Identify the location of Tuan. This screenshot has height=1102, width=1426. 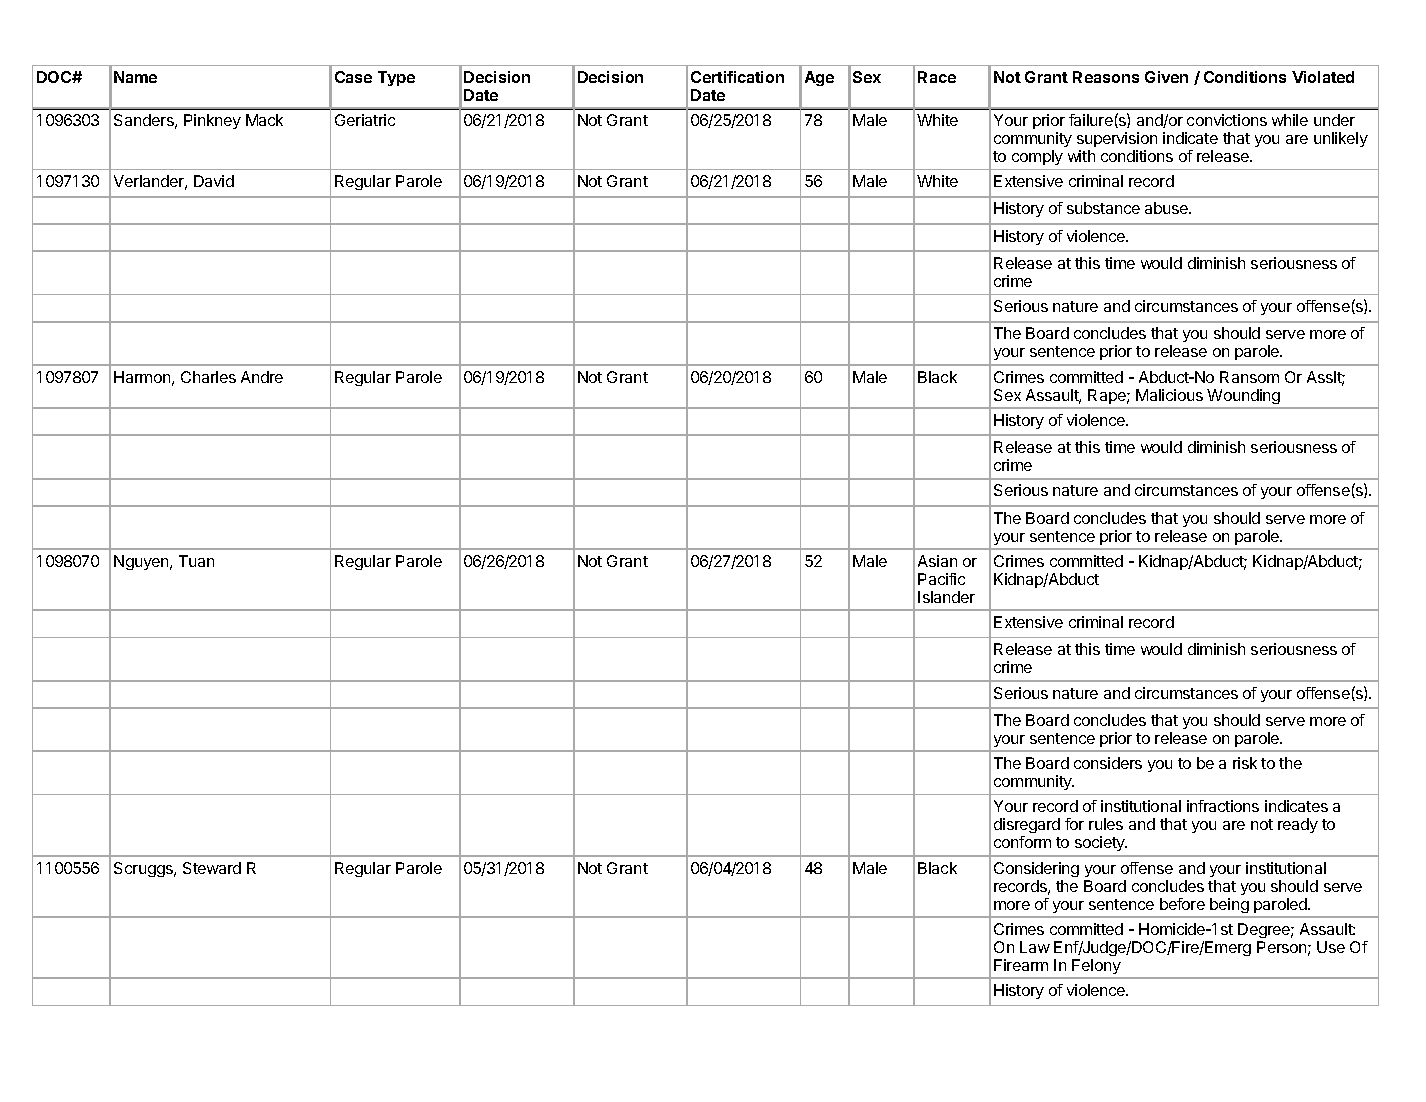
(196, 561).
